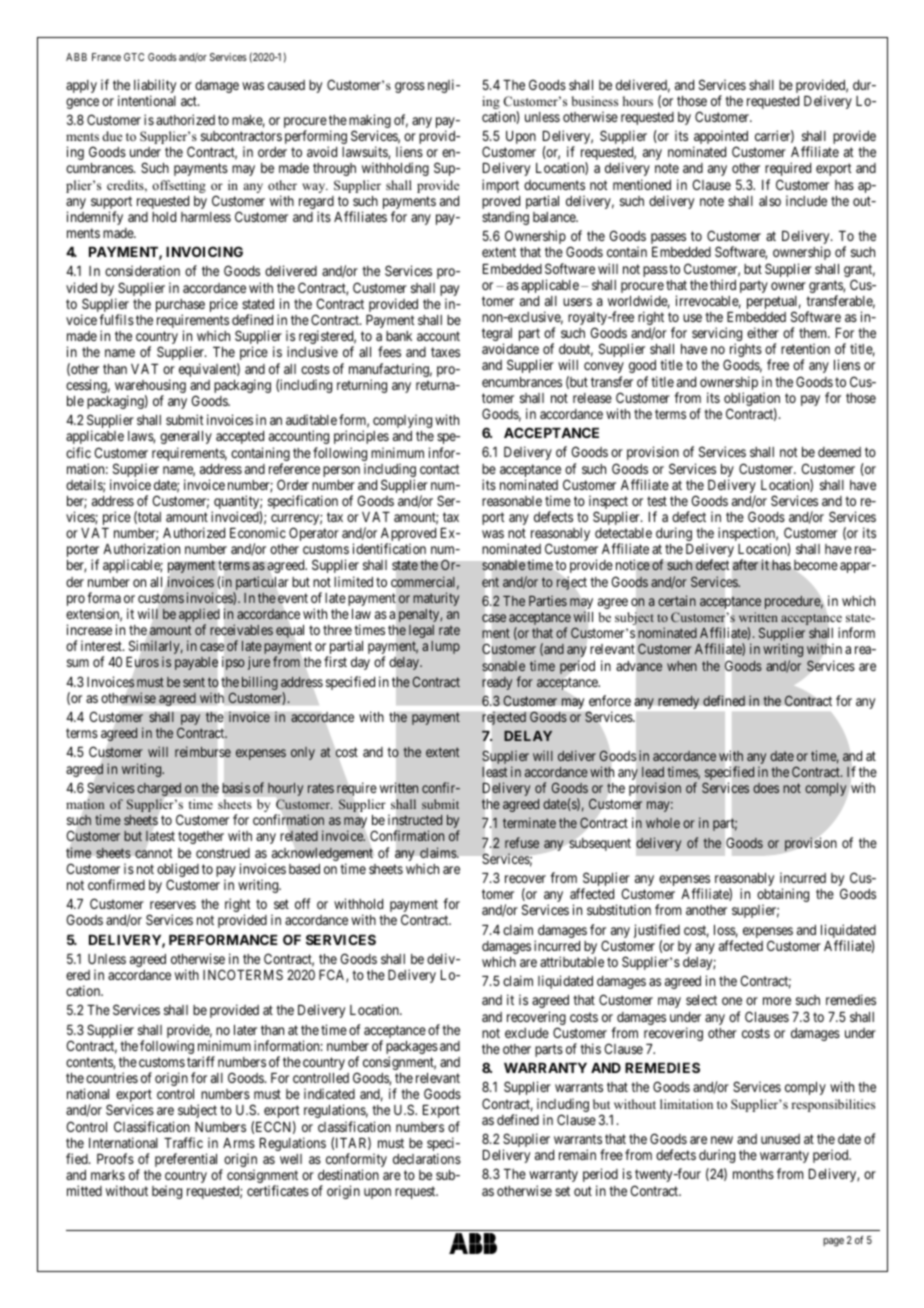 This screenshot has width=924, height=1308. I want to click on generally, so click(186, 437).
